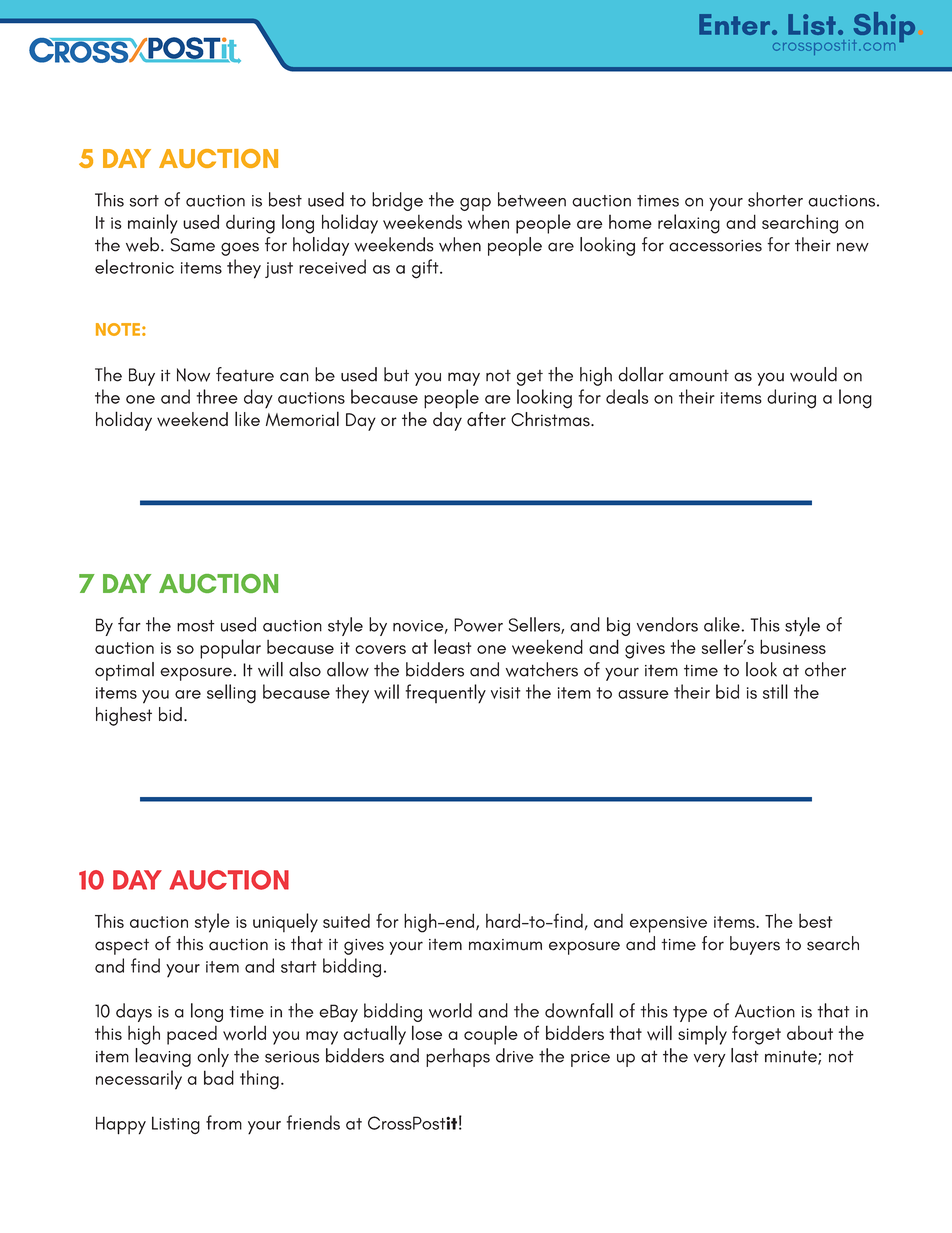 The width and height of the page is (952, 1233). I want to click on would, so click(813, 374).
